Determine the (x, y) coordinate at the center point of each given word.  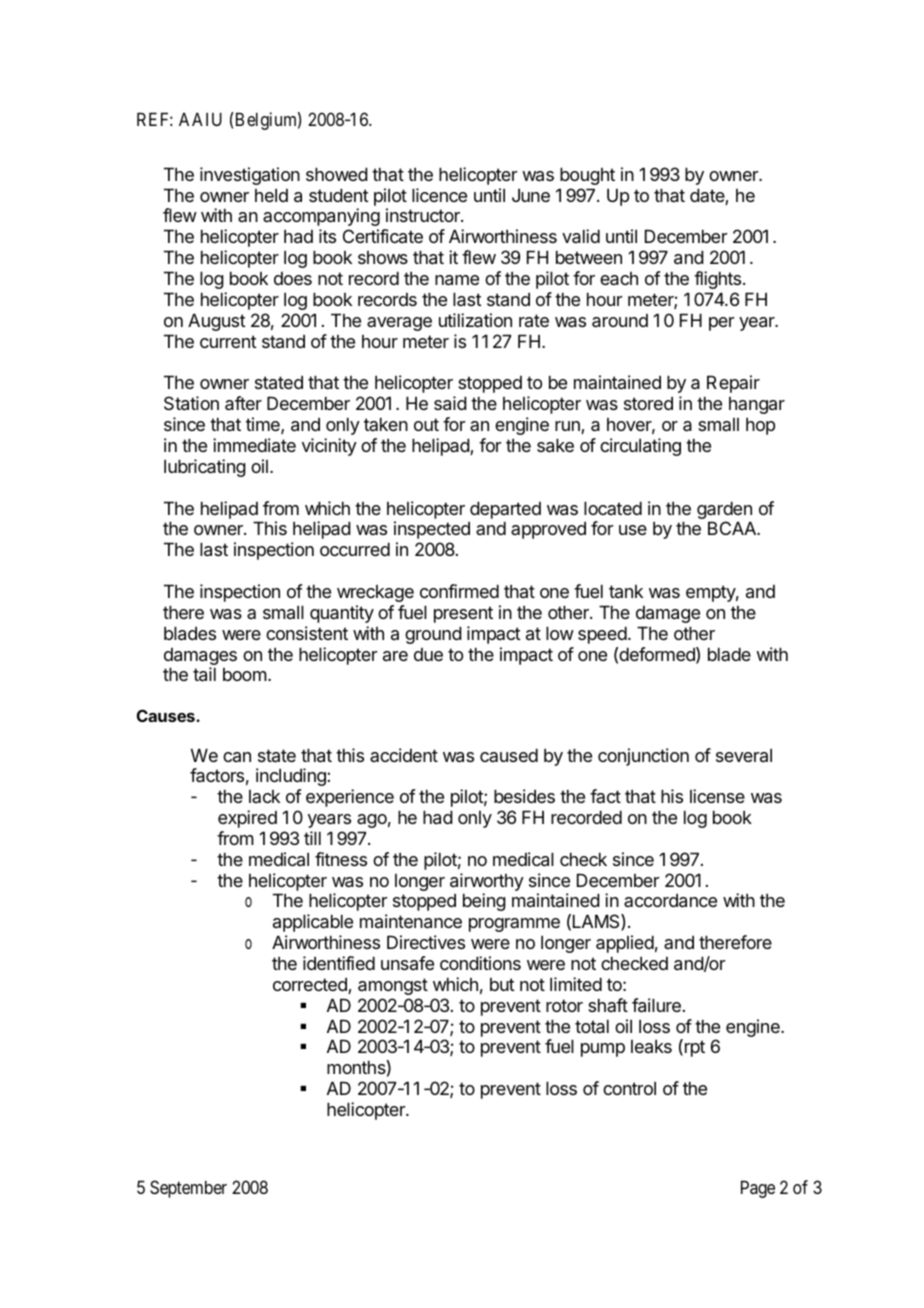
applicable (313, 923)
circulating (640, 447)
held (271, 195)
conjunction (643, 757)
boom (245, 674)
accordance (670, 900)
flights (717, 280)
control (629, 1088)
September (188, 1189)
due (428, 654)
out (426, 424)
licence (439, 195)
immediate (254, 445)
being (484, 902)
